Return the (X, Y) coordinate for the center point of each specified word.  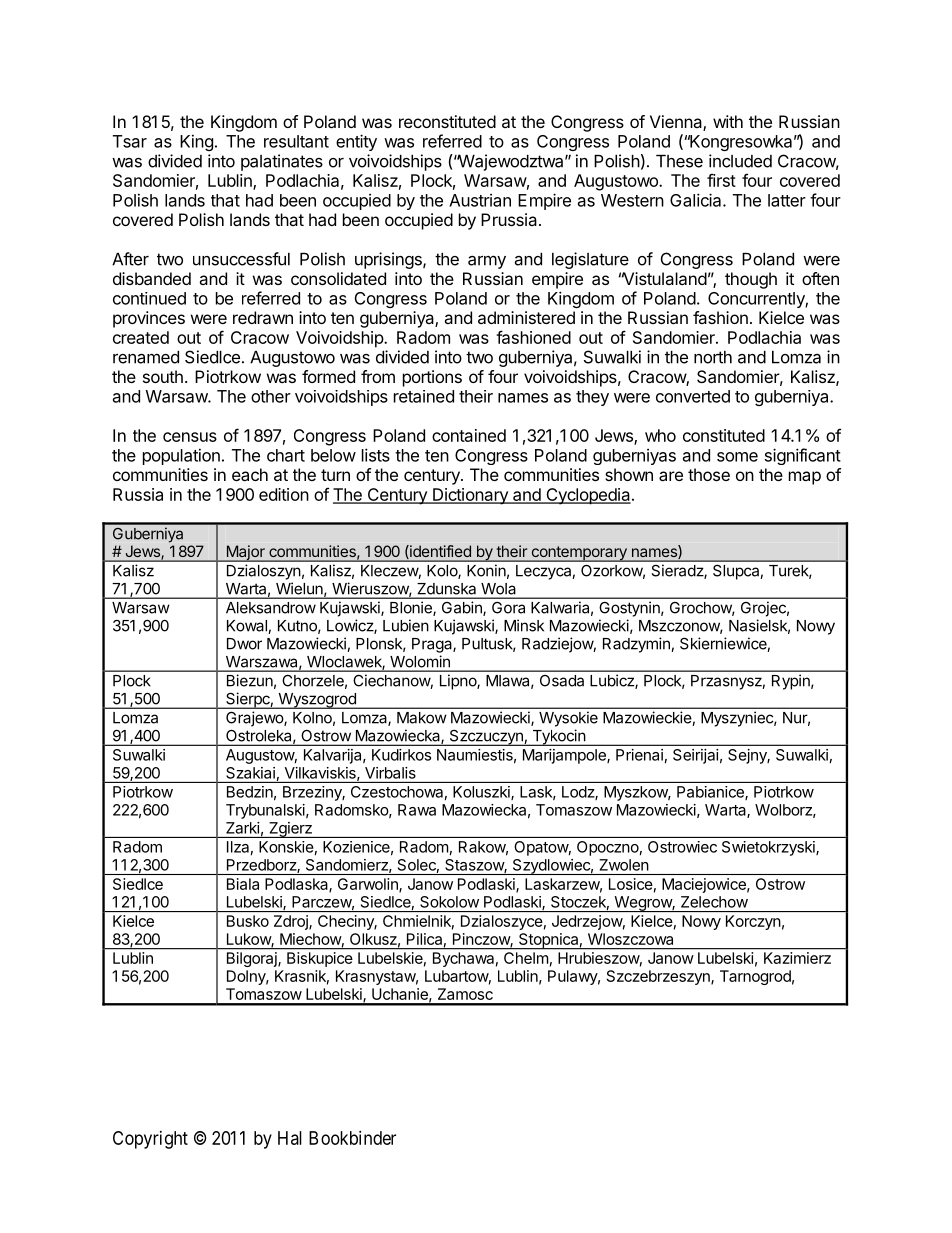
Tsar (130, 141)
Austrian (480, 200)
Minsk (524, 625)
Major (245, 553)
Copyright (150, 1140)
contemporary (579, 554)
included (740, 161)
